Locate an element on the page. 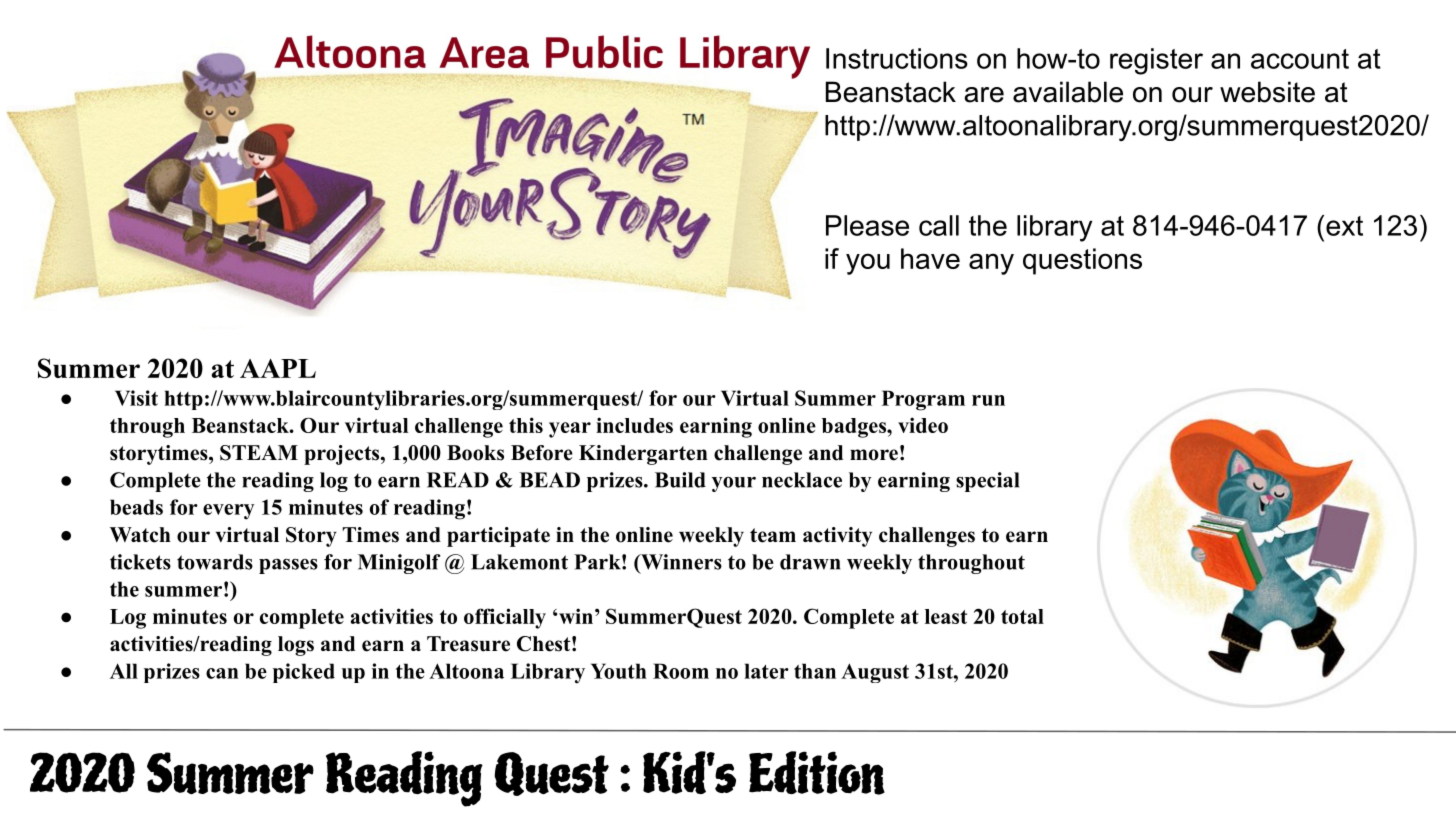 The image size is (1456, 819). Edition is located at coordinates (817, 773).
